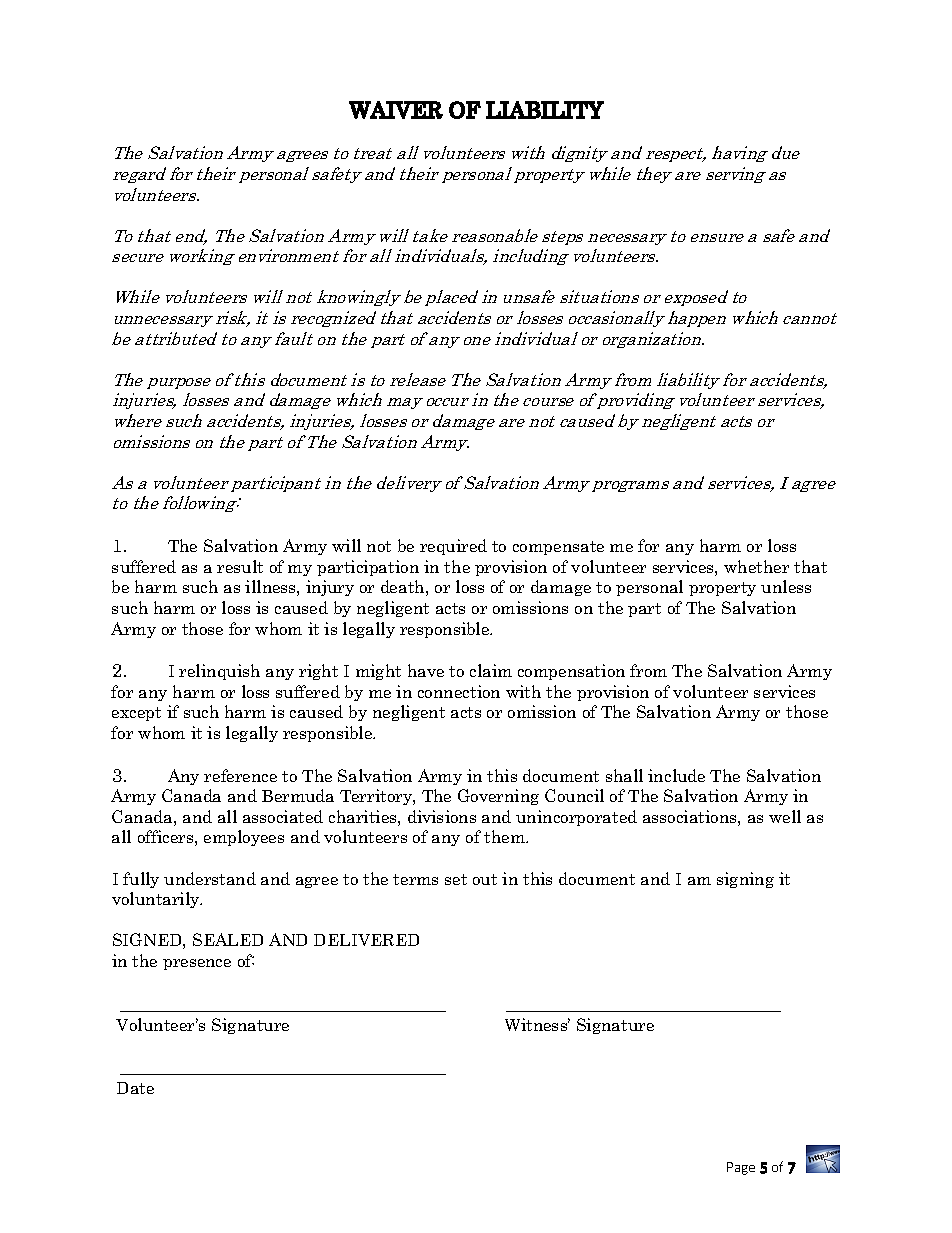  I want to click on Page, so click(741, 1168).
